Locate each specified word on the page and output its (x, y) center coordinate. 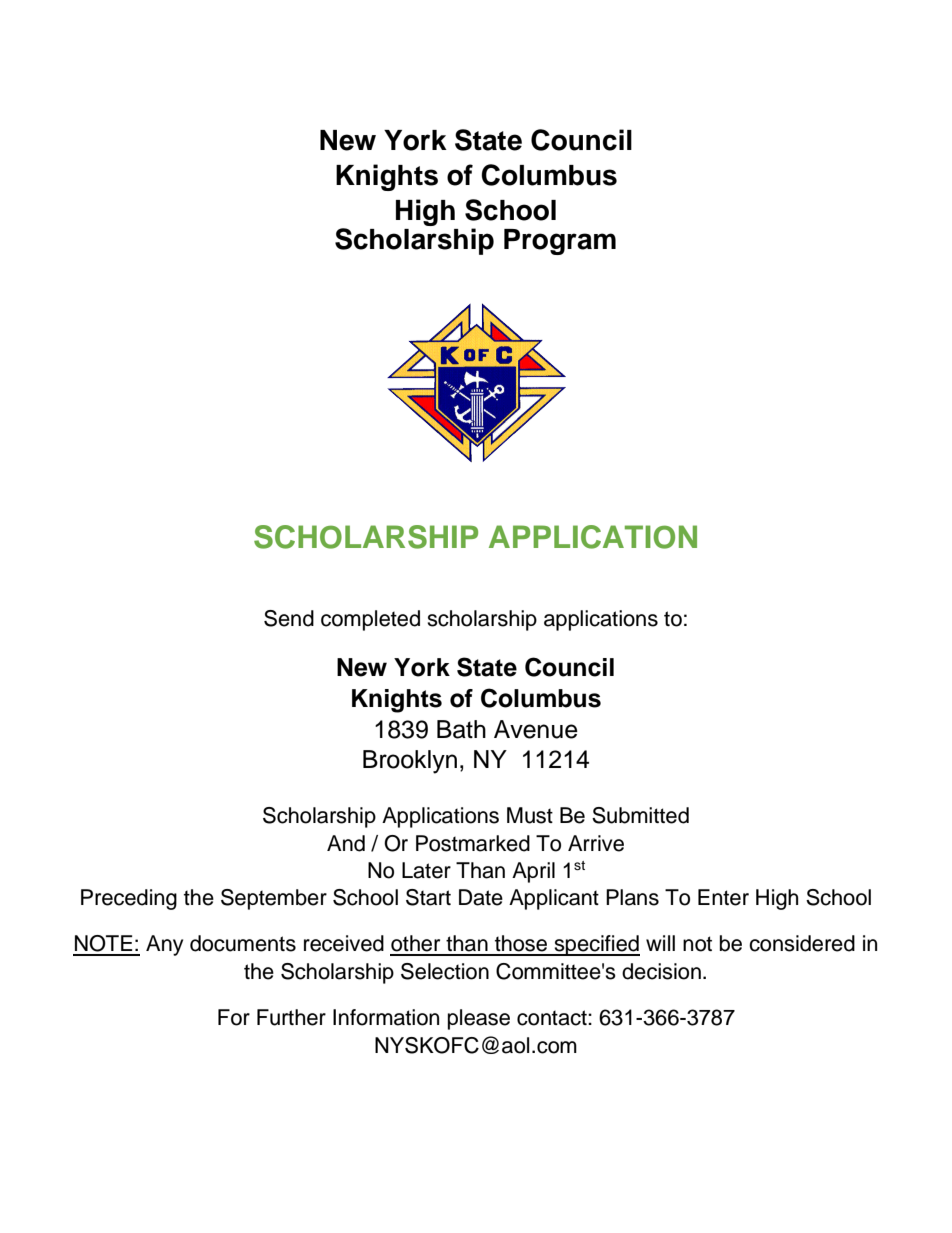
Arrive (596, 843)
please (479, 1019)
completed (370, 620)
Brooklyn (410, 762)
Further (291, 1017)
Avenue (536, 729)
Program (560, 242)
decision (661, 971)
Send (289, 618)
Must (530, 815)
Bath (461, 729)
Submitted (640, 815)
